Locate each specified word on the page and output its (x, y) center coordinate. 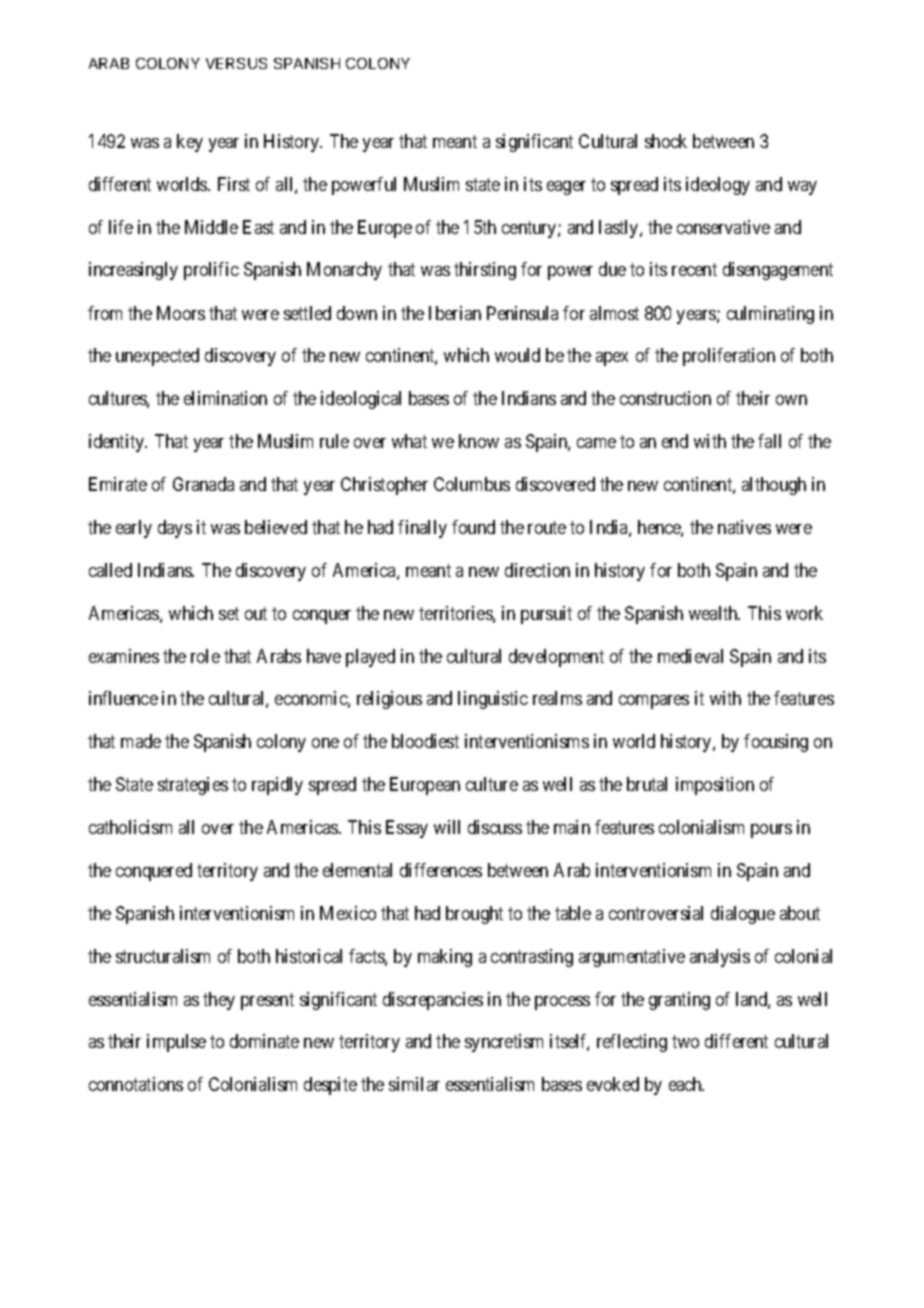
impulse (176, 1043)
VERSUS (236, 63)
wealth (714, 613)
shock (666, 141)
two (685, 1042)
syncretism (504, 1043)
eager (566, 188)
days (175, 529)
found (473, 527)
